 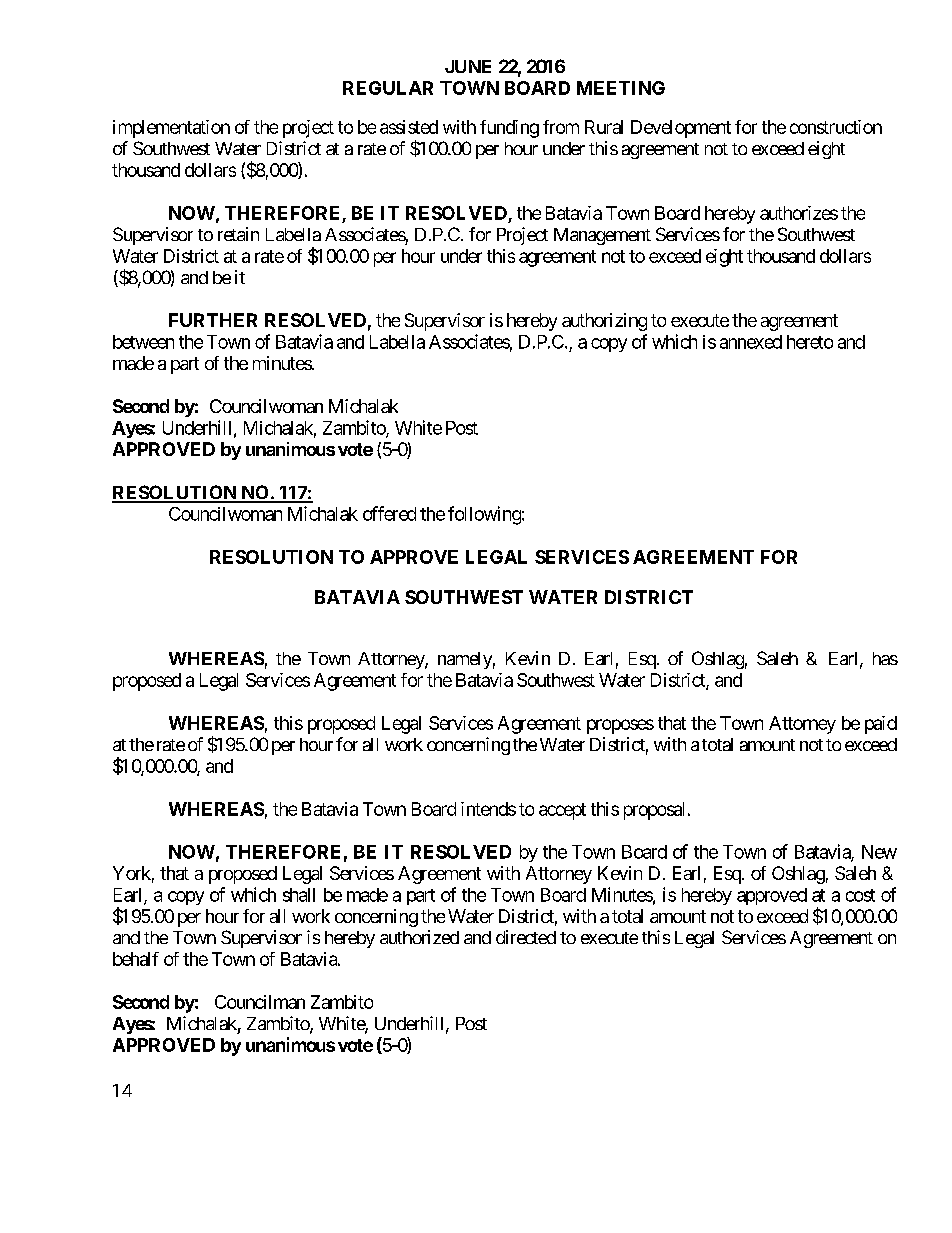 What do you see at coordinates (654, 811) in the page?
I see `proposal` at bounding box center [654, 811].
